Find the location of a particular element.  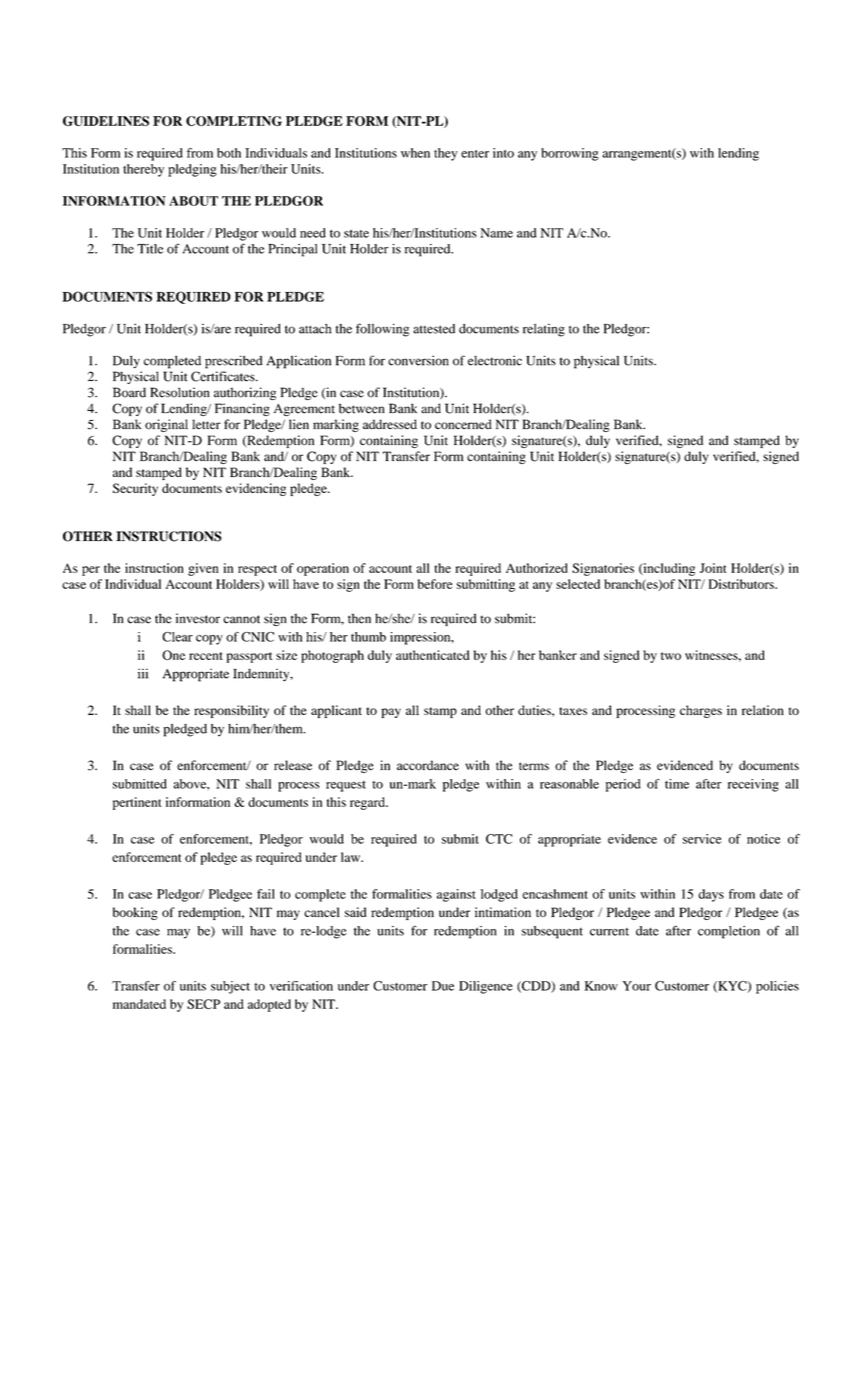

they is located at coordinates (446, 154).
